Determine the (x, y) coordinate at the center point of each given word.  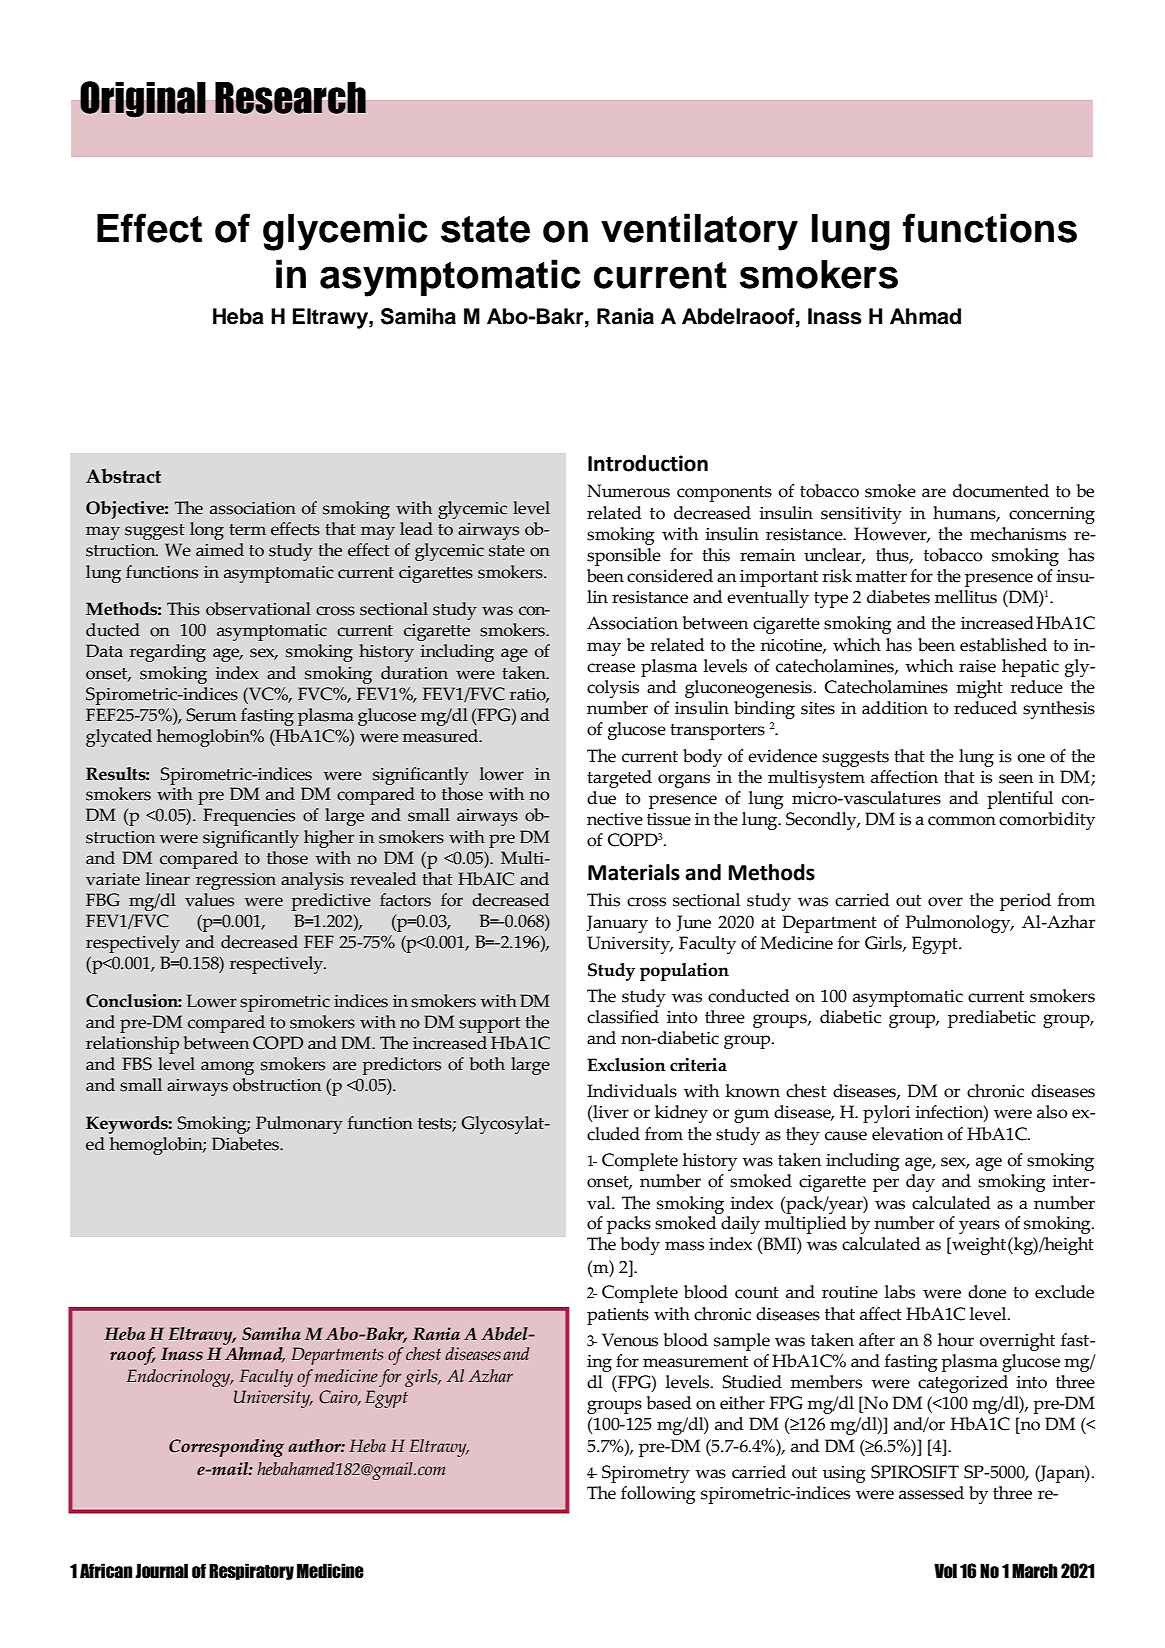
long (207, 531)
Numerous (628, 491)
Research (290, 98)
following (658, 1495)
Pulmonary (299, 1125)
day (920, 1183)
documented (1001, 491)
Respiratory (251, 1571)
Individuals (632, 1091)
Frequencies (249, 817)
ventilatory (699, 232)
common (962, 821)
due (601, 798)
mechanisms (1018, 534)
